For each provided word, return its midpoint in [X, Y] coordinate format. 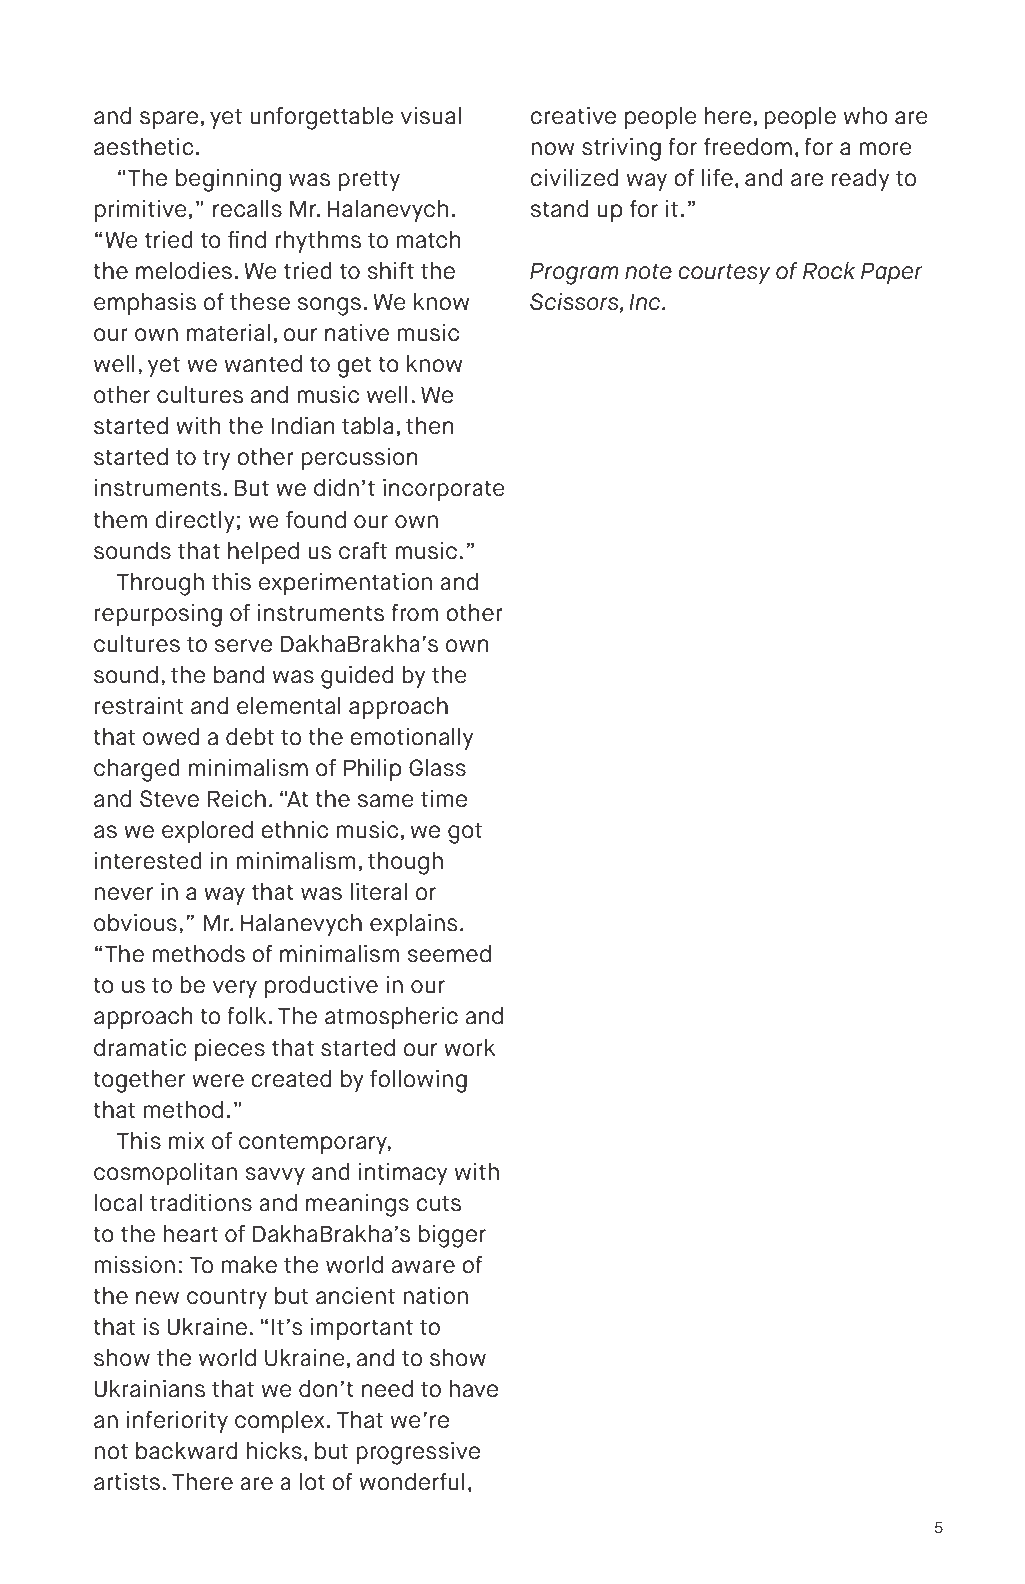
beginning [228, 180]
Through [160, 584]
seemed [449, 954]
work [469, 1048]
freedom [748, 147]
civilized [574, 178]
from [414, 613]
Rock [829, 271]
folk [246, 1016]
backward [186, 1451]
